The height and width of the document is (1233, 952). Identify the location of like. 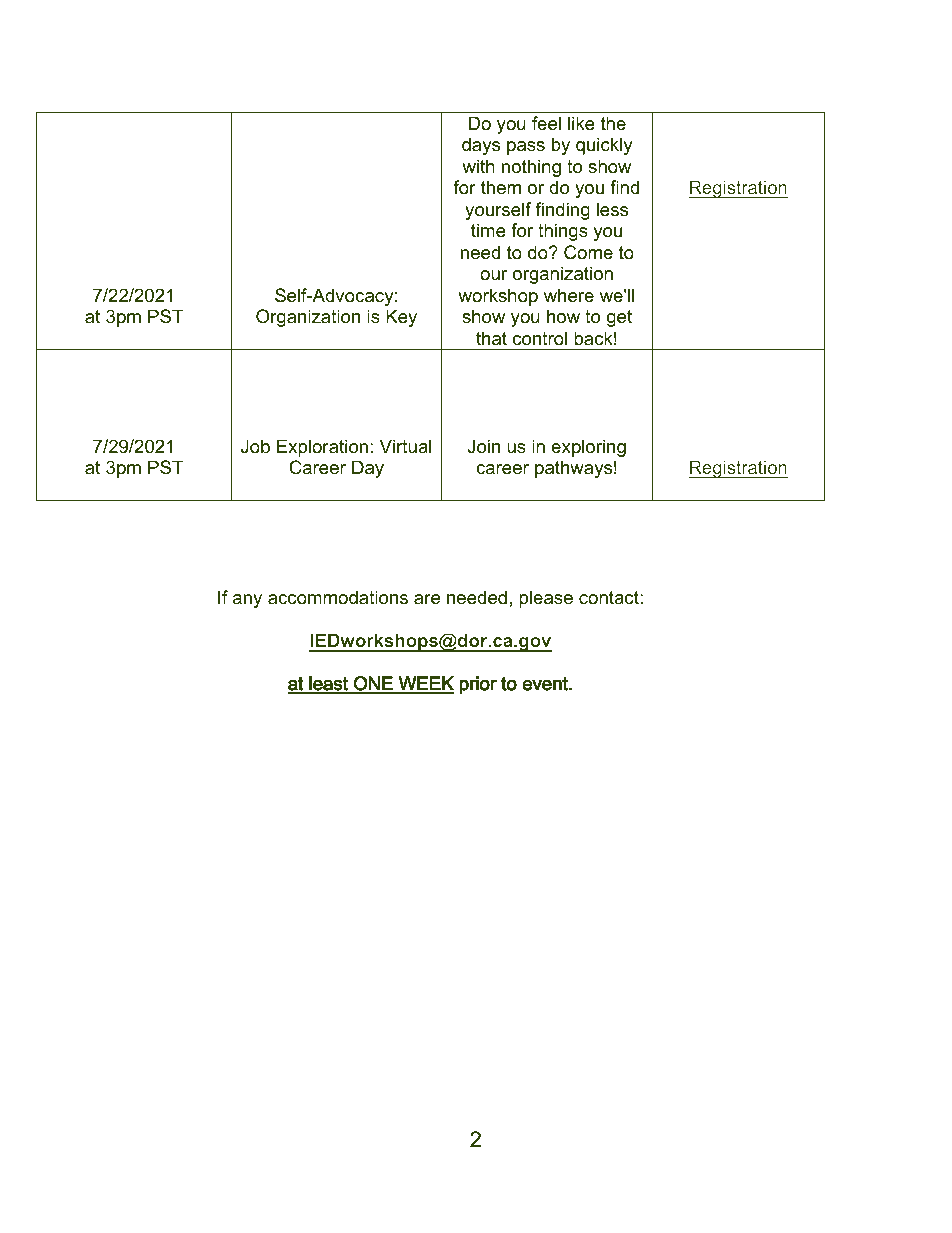
(581, 123).
